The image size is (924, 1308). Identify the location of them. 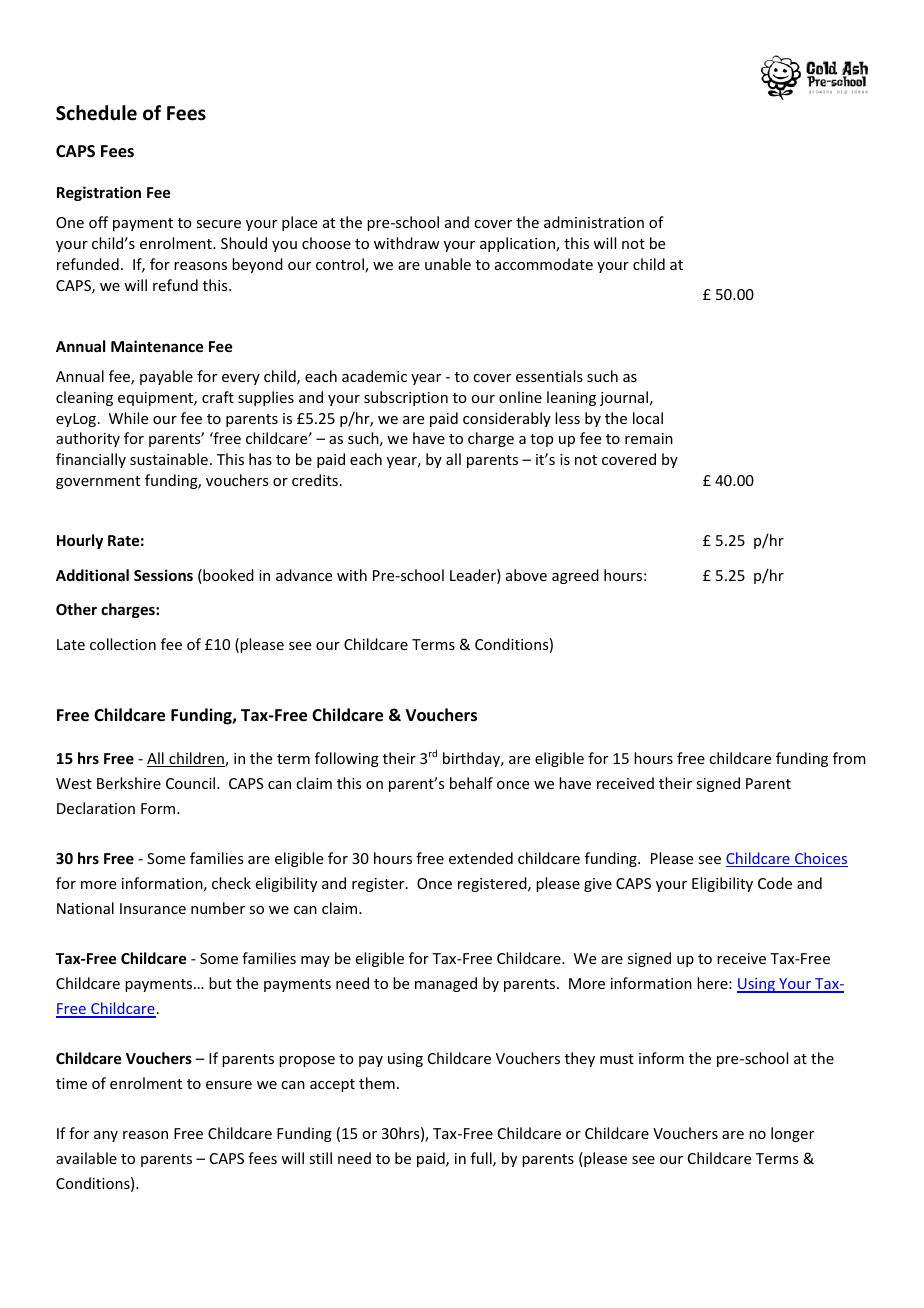
(377, 1083).
